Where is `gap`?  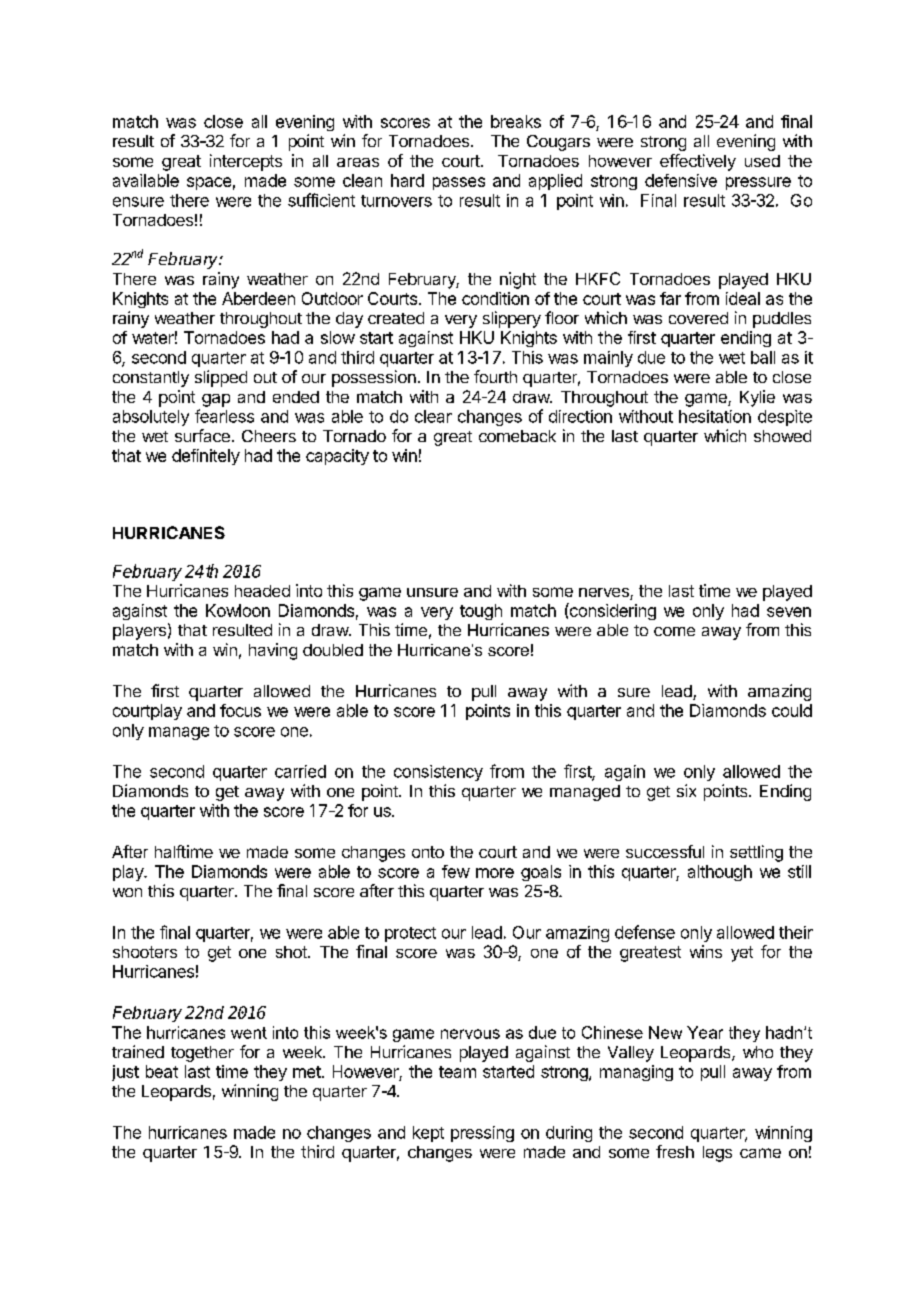 gap is located at coordinates (216, 400).
